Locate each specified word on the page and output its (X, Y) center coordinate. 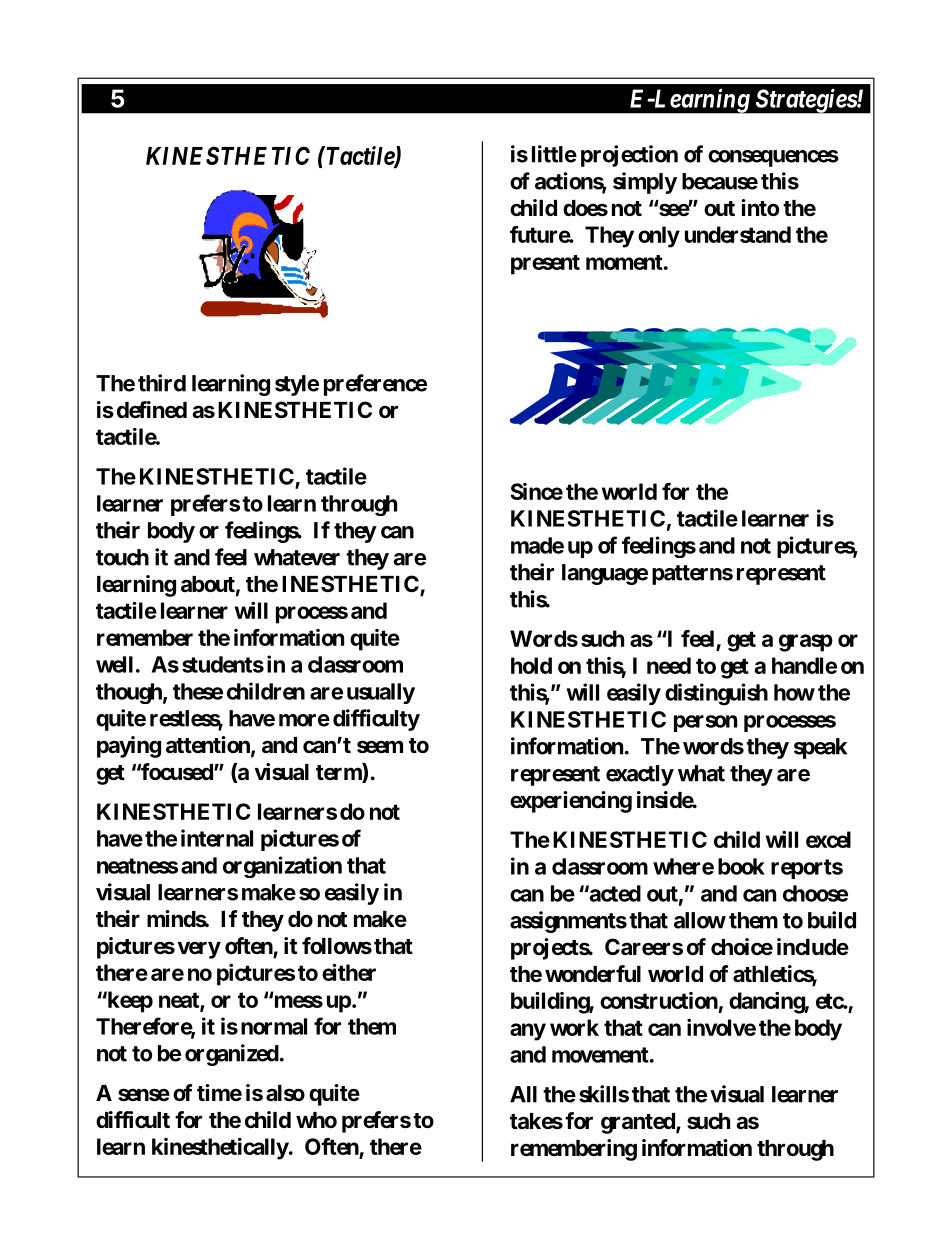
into (760, 207)
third (162, 383)
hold (531, 665)
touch (122, 557)
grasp (806, 643)
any (528, 1032)
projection (629, 156)
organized (232, 1055)
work (574, 1027)
